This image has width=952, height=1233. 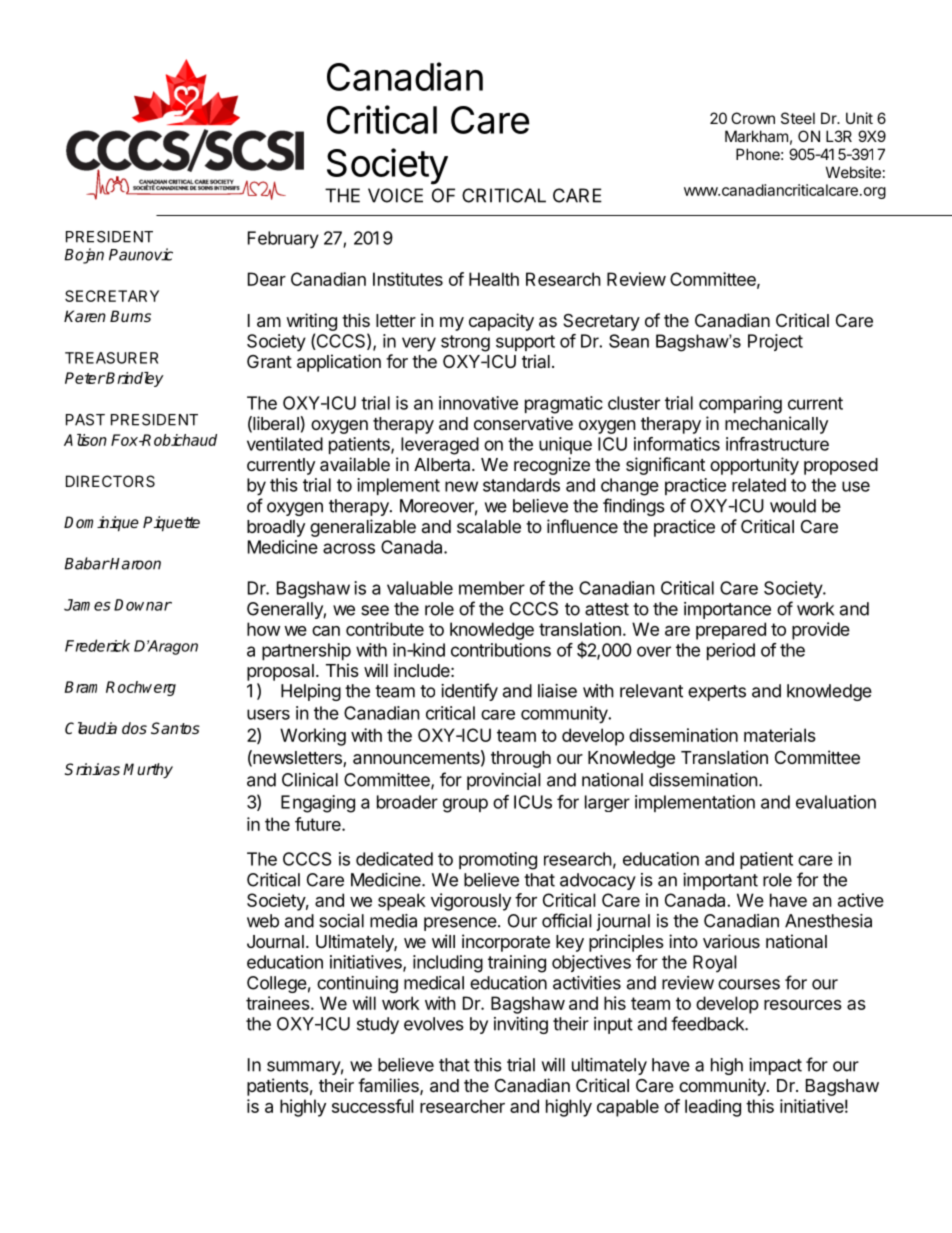 I want to click on social, so click(x=341, y=921).
